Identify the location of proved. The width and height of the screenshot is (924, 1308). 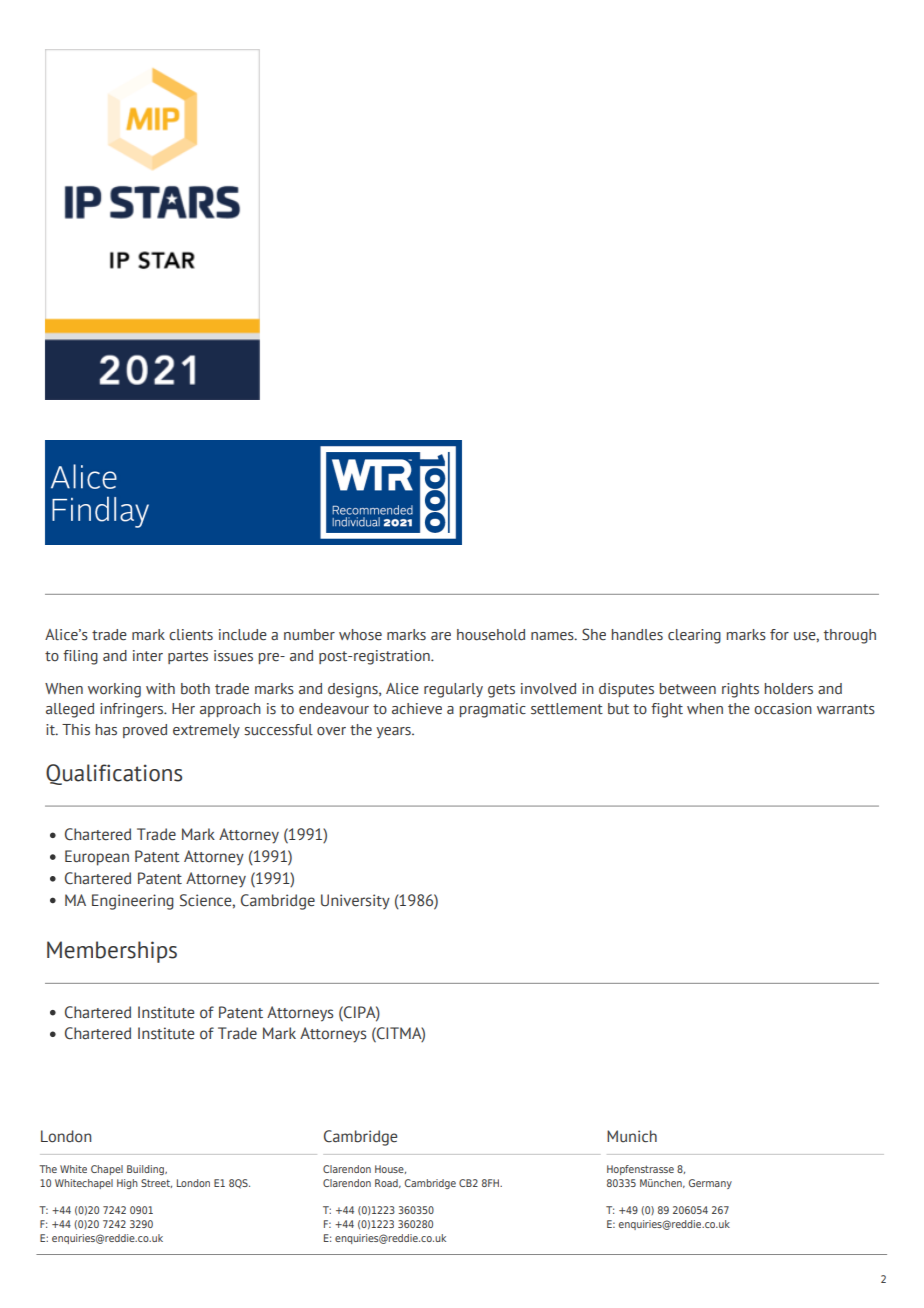
(145, 731).
